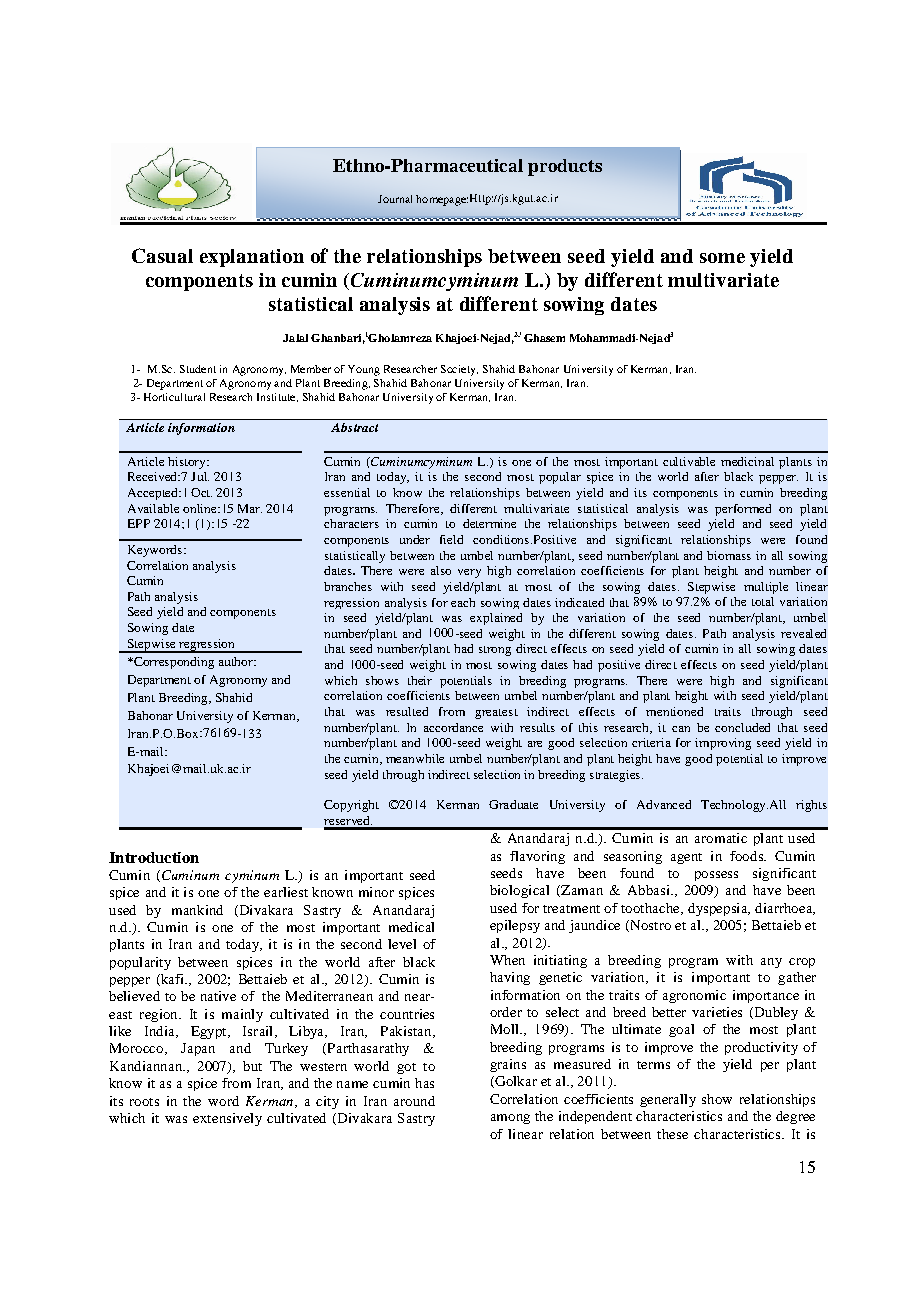 Image resolution: width=924 pixels, height=1307 pixels. I want to click on Jul, so click(200, 476).
